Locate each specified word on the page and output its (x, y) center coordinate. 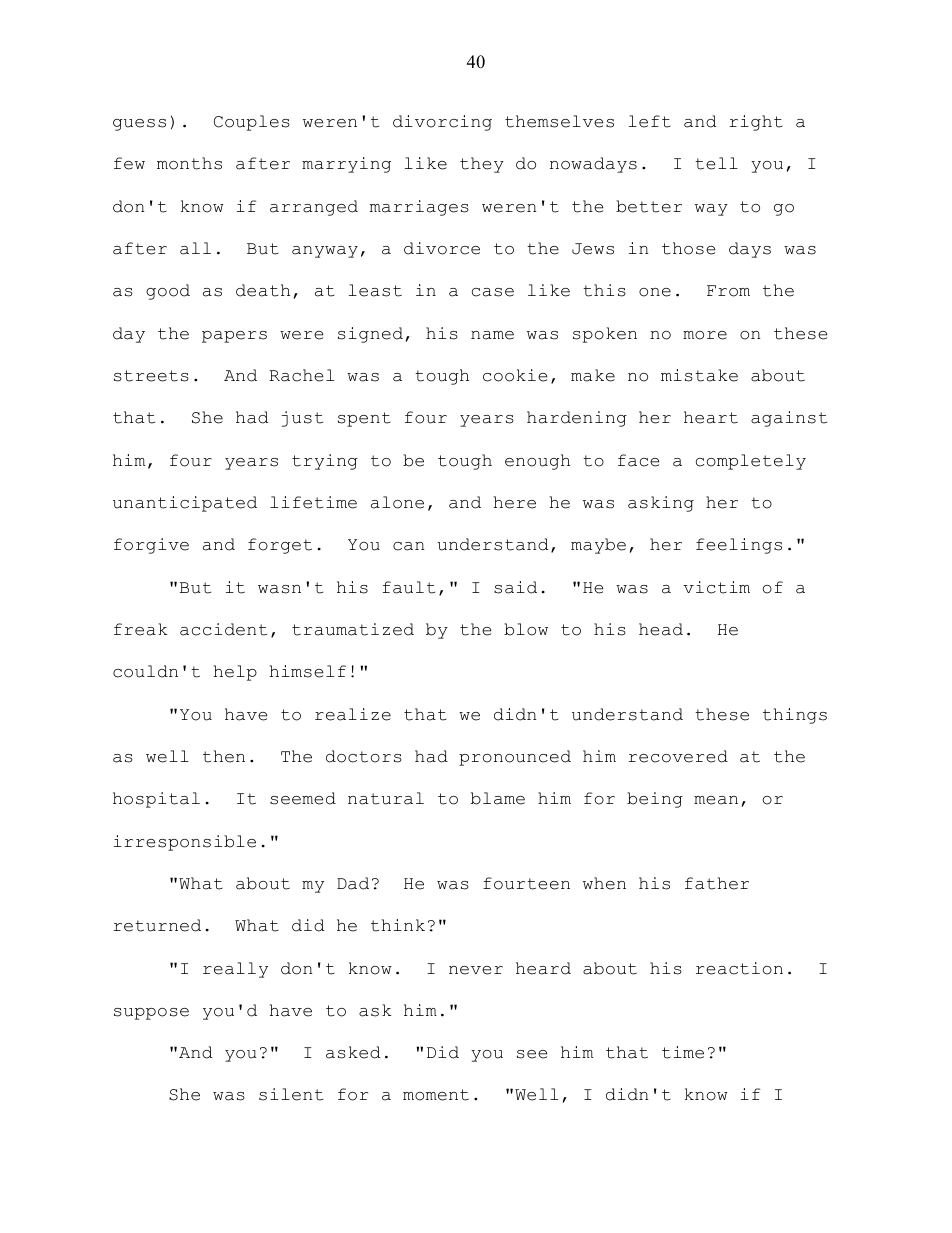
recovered (678, 756)
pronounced (515, 758)
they (482, 165)
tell (716, 163)
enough (537, 462)
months (189, 163)
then (224, 756)
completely (751, 462)
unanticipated (185, 504)
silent (291, 1094)
